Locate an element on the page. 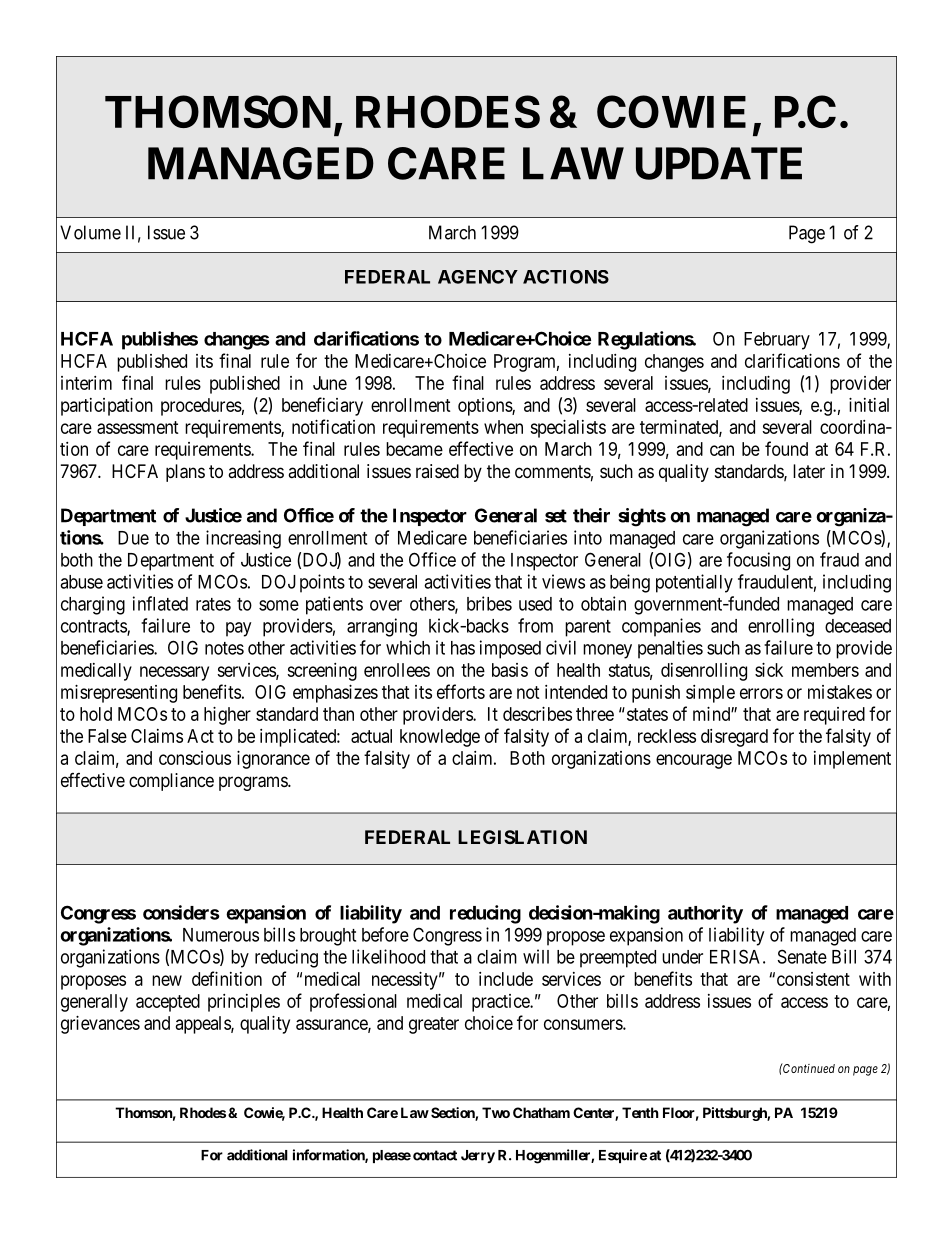  AGENCY is located at coordinates (478, 277).
